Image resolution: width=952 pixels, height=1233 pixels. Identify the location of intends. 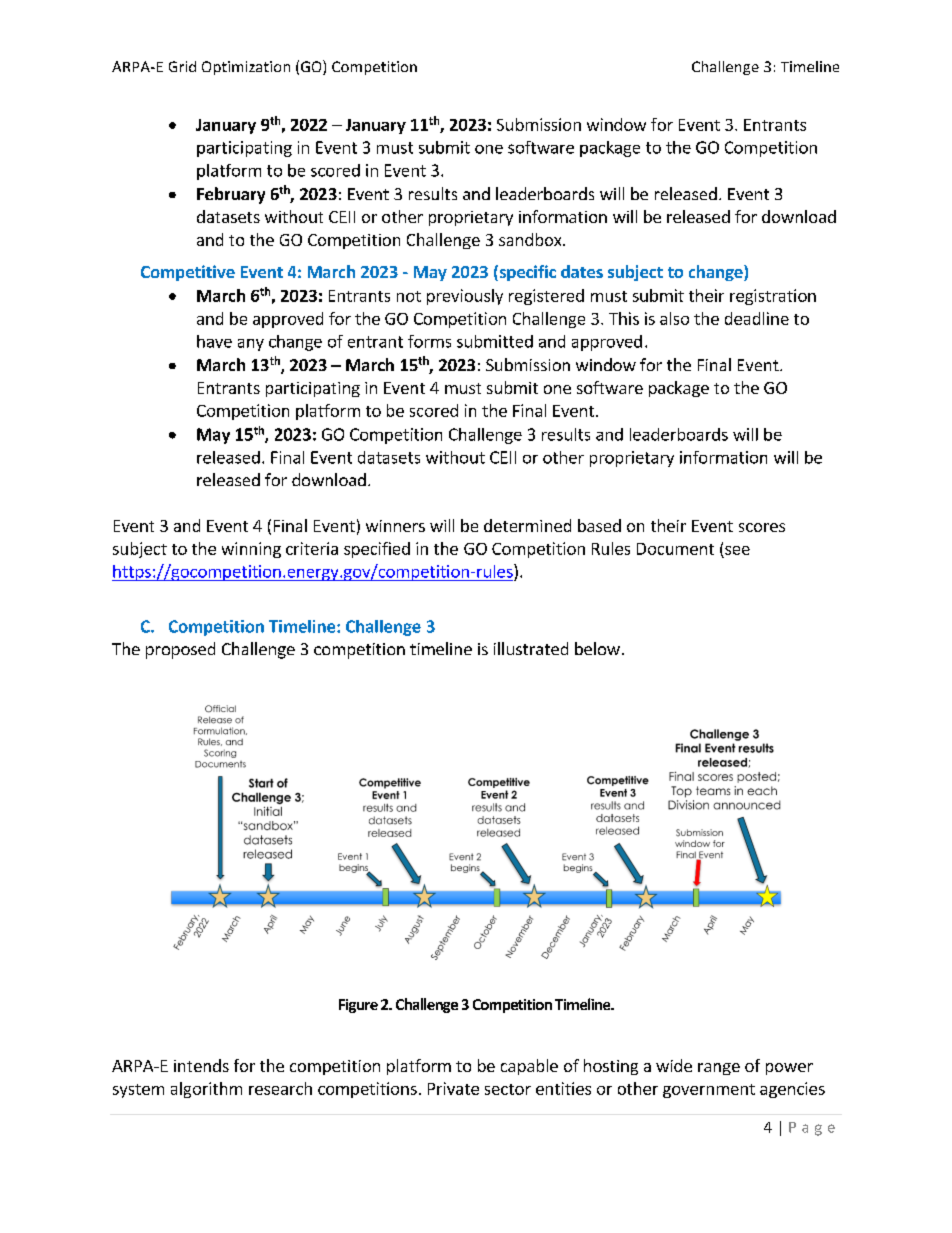
(201, 1065).
